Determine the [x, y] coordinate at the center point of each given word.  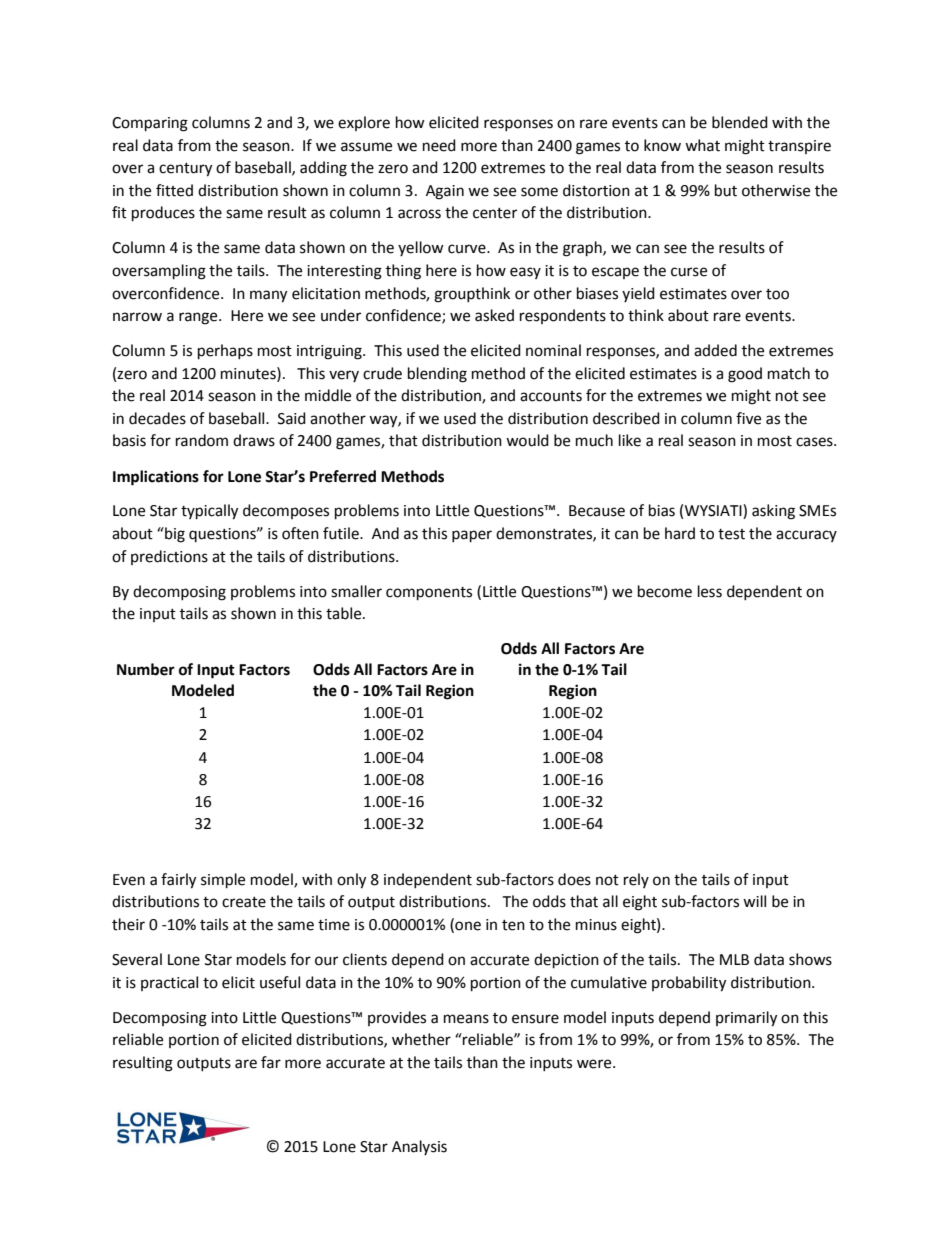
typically [209, 512]
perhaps [225, 352]
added [715, 350]
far [271, 1062]
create [244, 902]
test [731, 534]
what [702, 145]
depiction [566, 961]
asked [494, 315]
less [710, 591]
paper [472, 536]
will [754, 901]
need [439, 145]
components [429, 594]
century [185, 170]
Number [146, 669]
